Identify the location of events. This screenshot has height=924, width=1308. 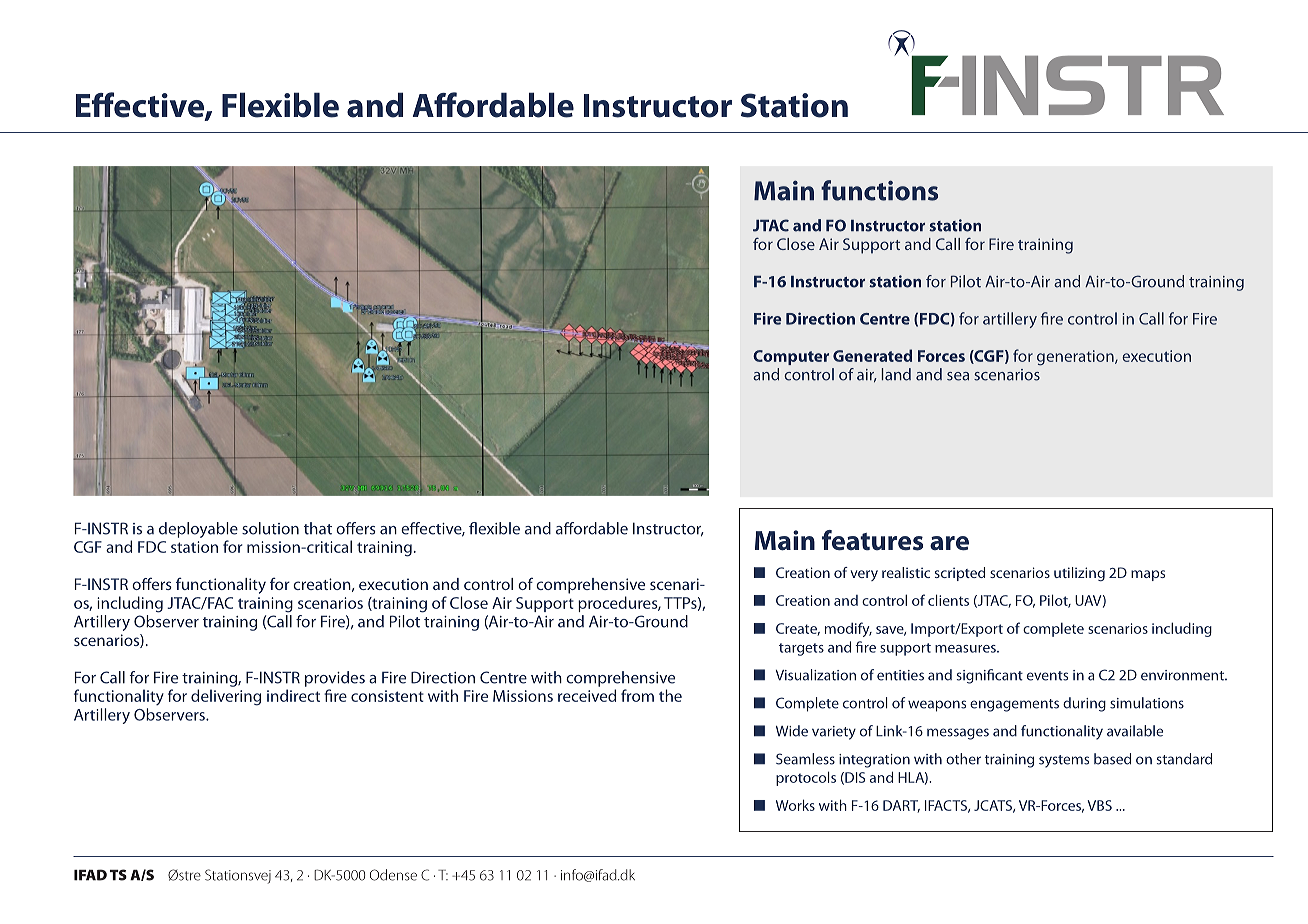
(1047, 676).
